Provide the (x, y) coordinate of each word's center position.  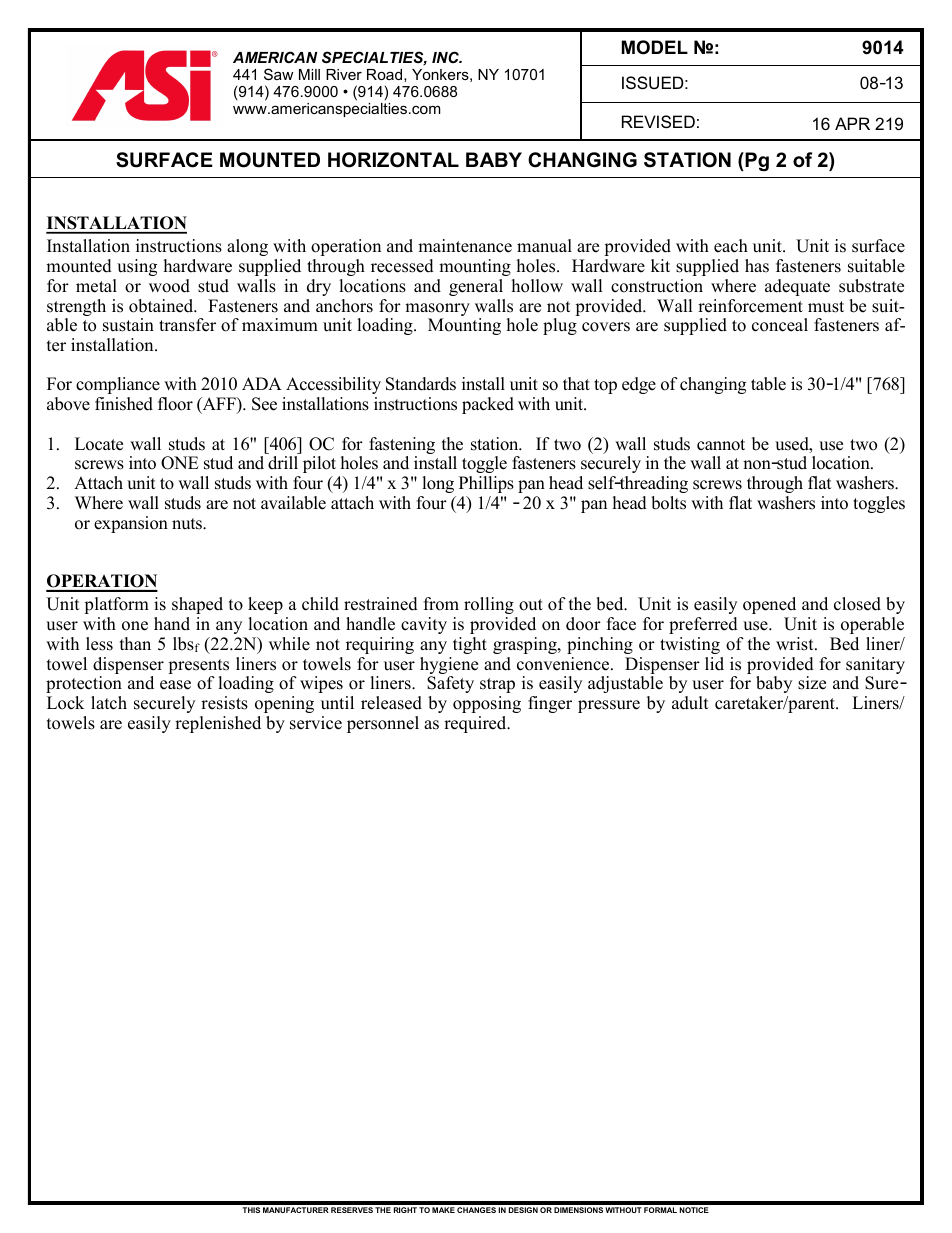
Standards (421, 384)
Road (384, 74)
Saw (278, 74)
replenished (218, 724)
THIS (251, 1210)
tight (470, 645)
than (135, 643)
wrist (796, 644)
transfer (187, 325)
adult (690, 703)
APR (852, 123)
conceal (780, 325)
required (476, 724)
